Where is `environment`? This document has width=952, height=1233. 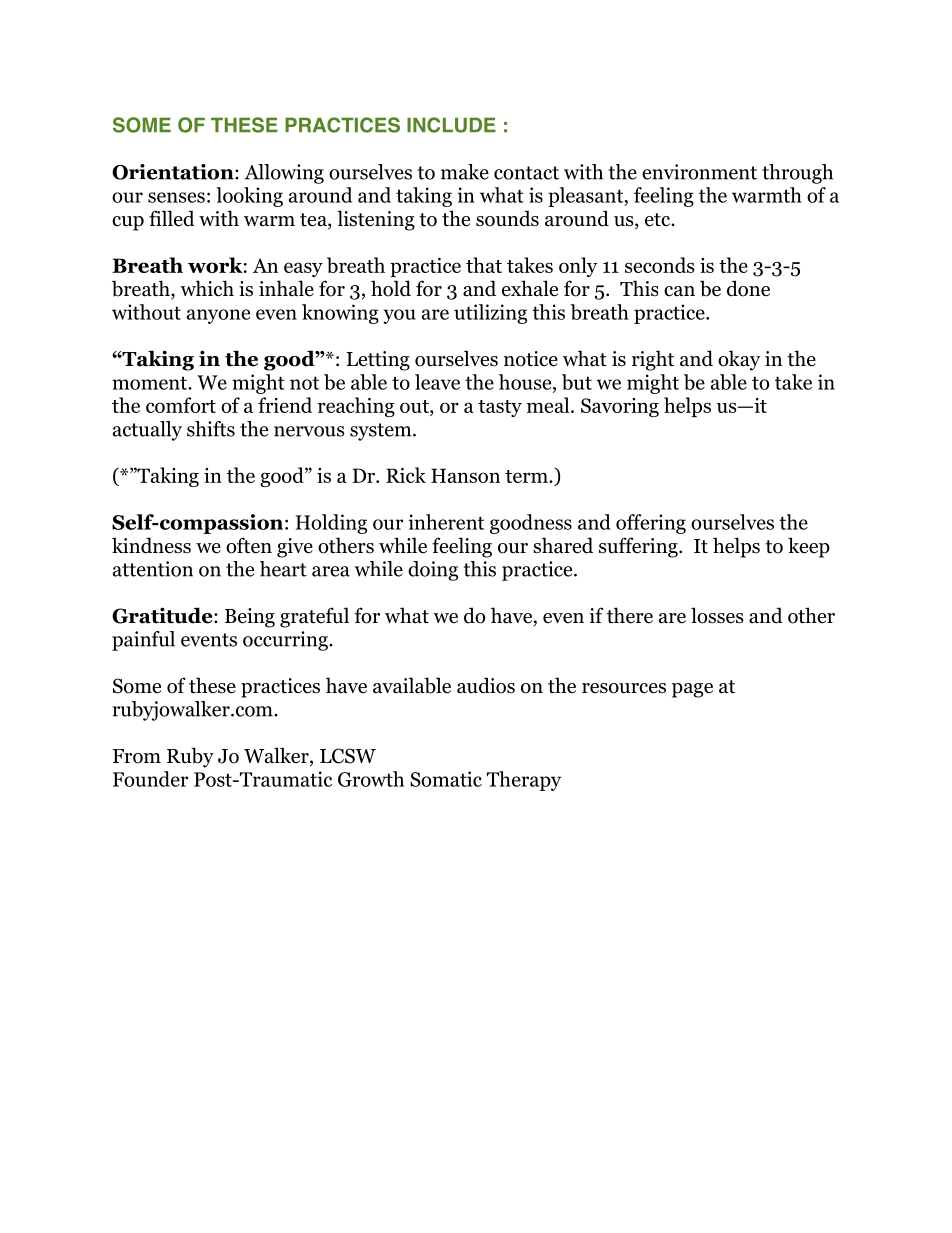
environment is located at coordinates (699, 172).
